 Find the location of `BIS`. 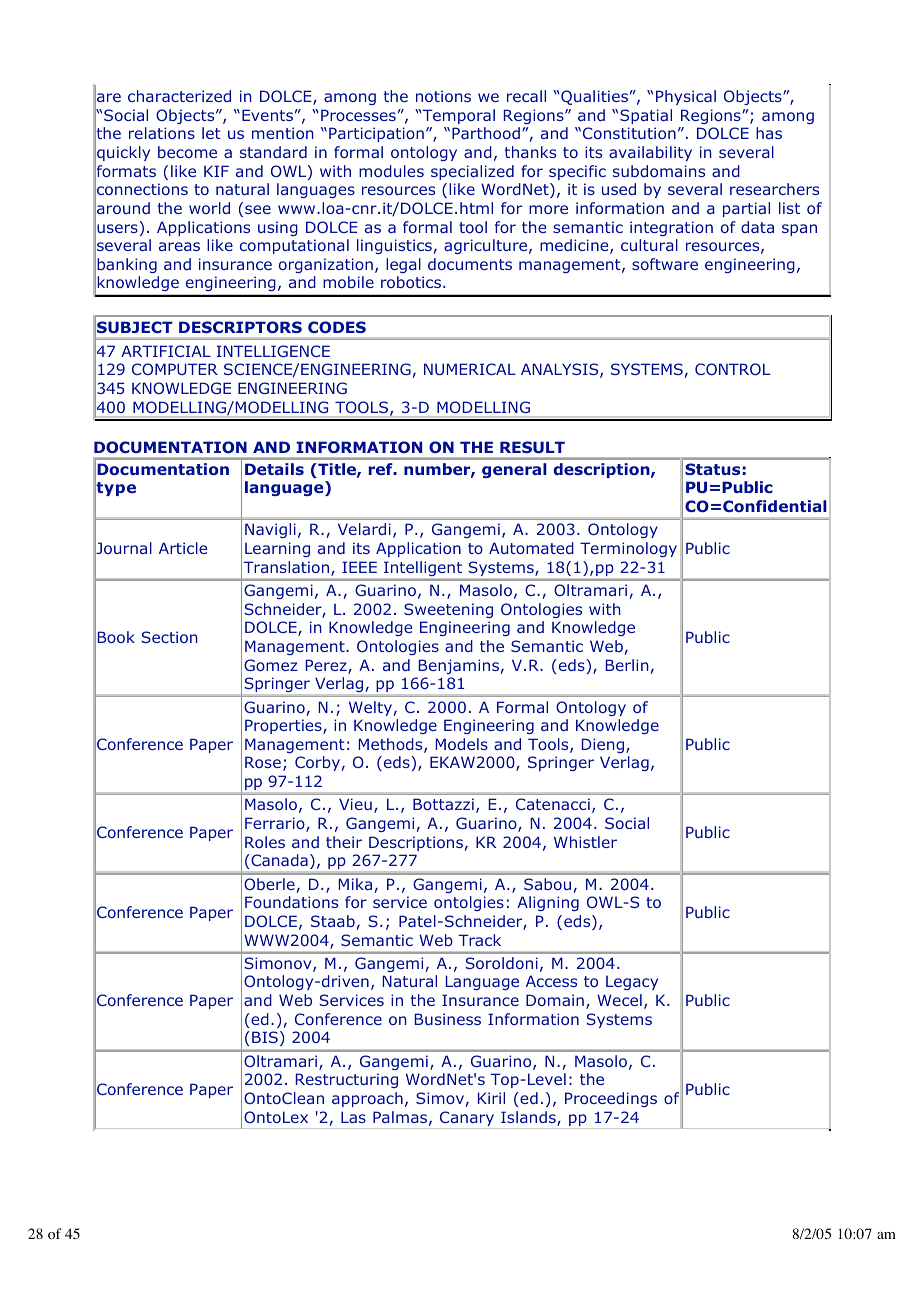

BIS is located at coordinates (265, 1037).
